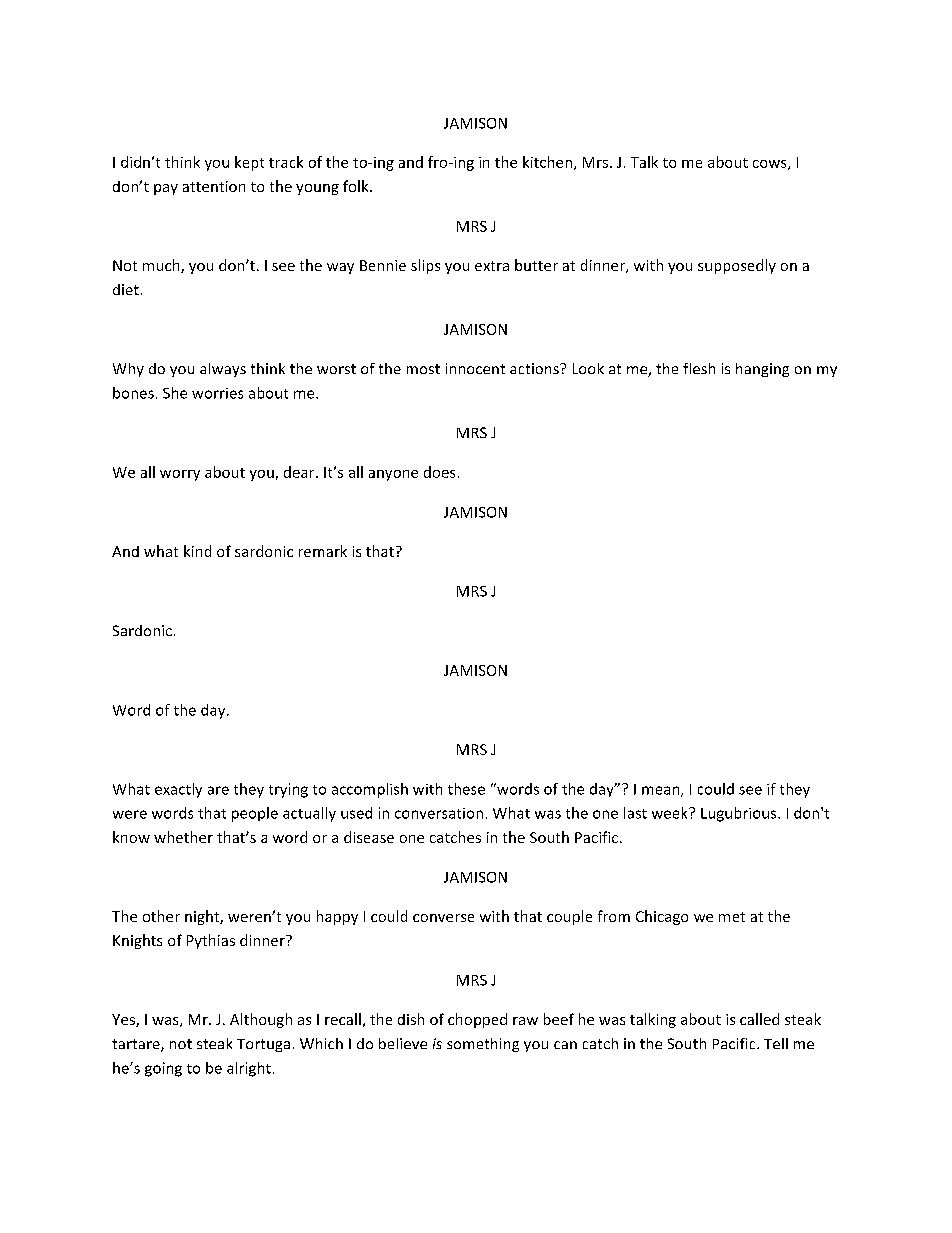  I want to click on folk, so click(357, 186).
